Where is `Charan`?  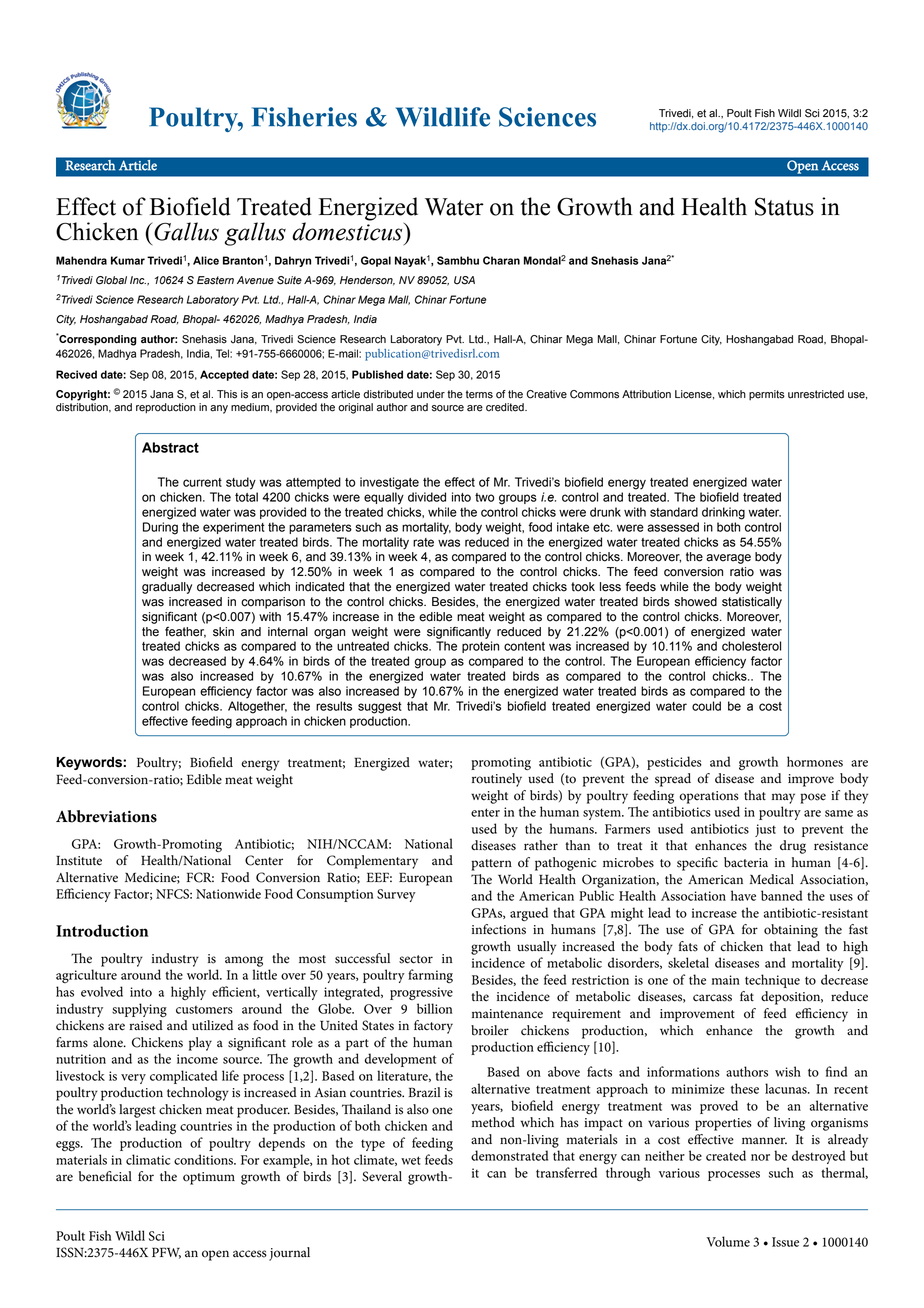
Charan is located at coordinates (501, 260).
